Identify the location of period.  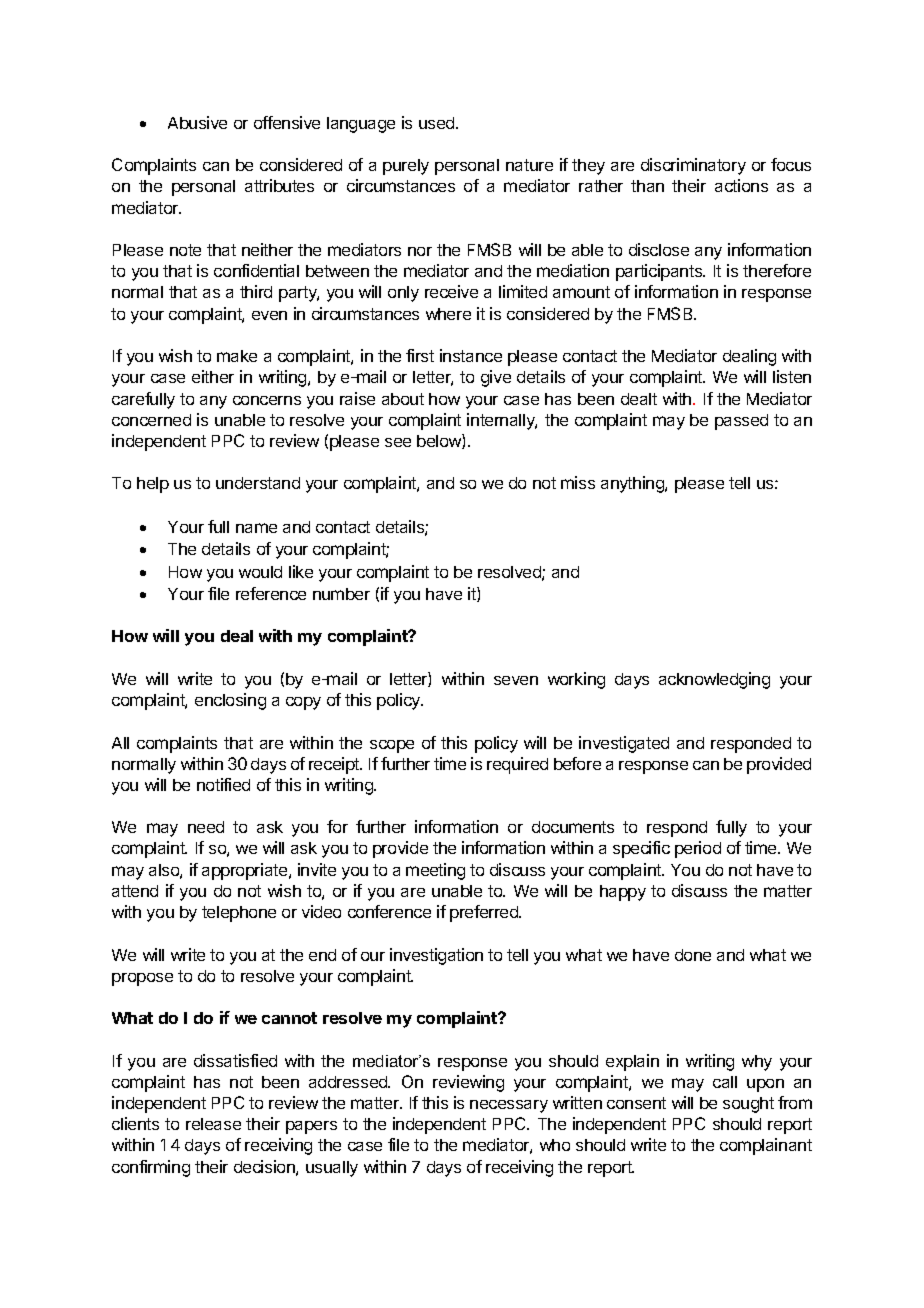
(698, 849).
